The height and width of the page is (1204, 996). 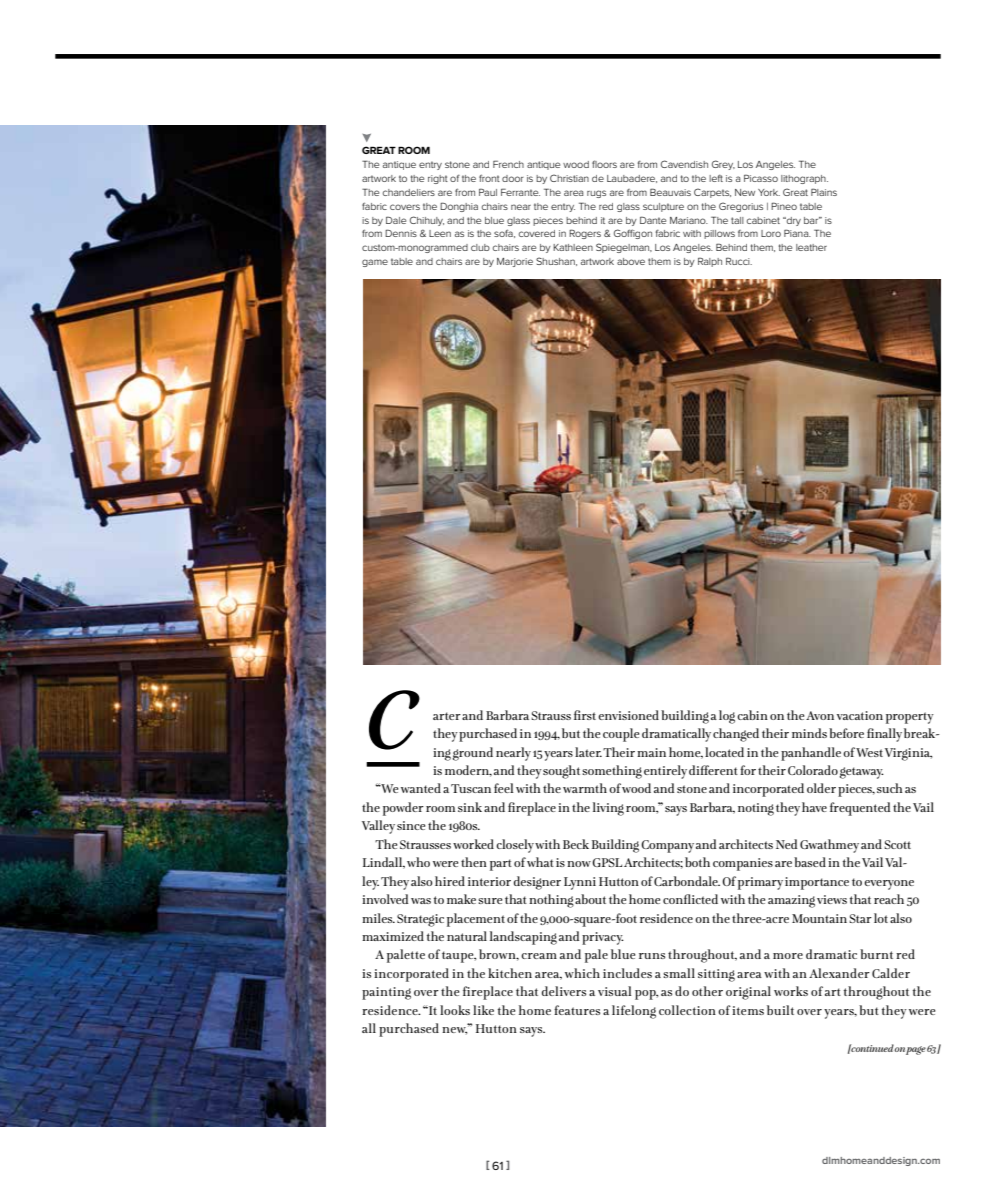 What do you see at coordinates (468, 771) in the page?
I see `modern` at bounding box center [468, 771].
